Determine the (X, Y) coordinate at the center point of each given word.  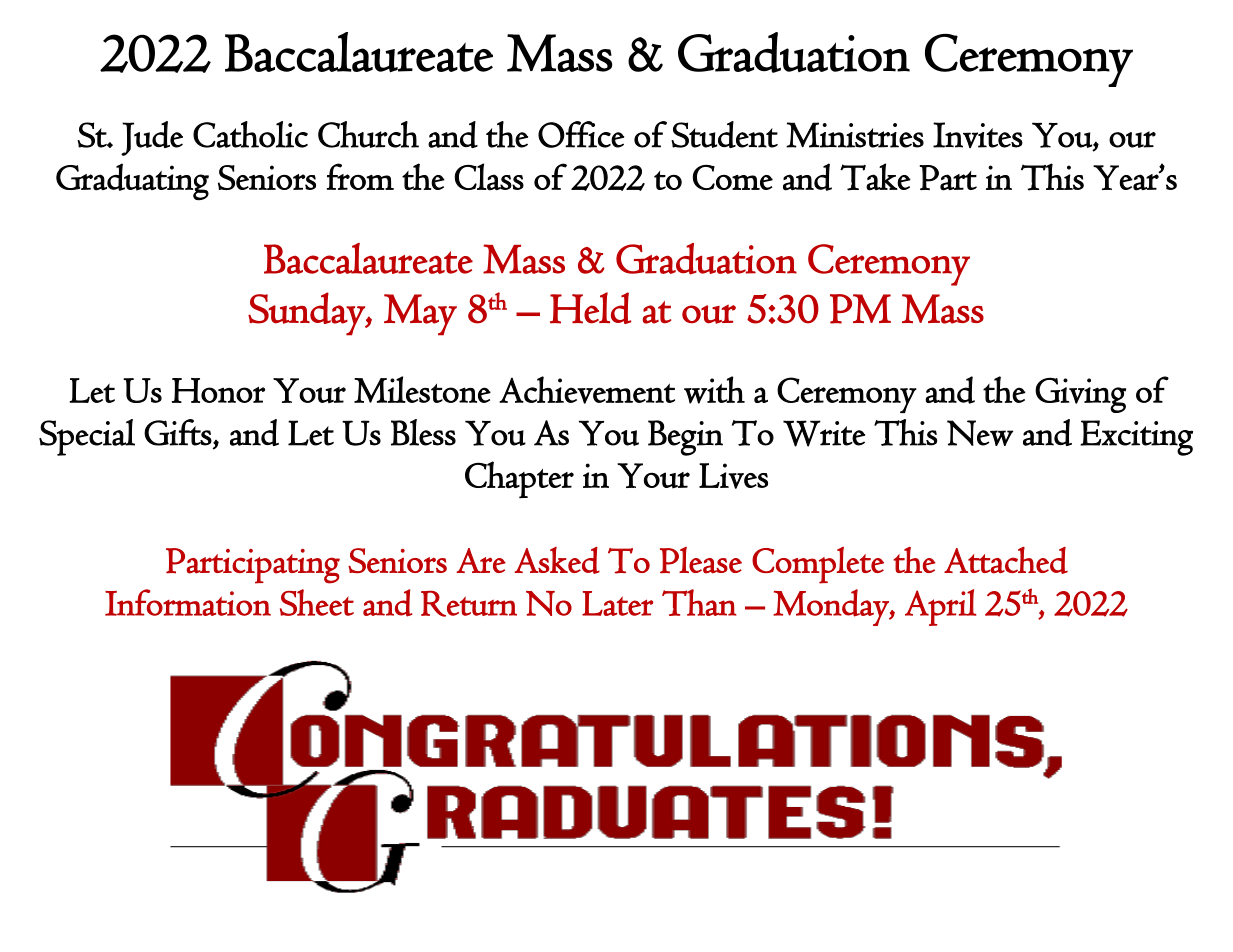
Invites (978, 135)
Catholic (250, 134)
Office (581, 134)
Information (188, 602)
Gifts (178, 432)
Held (590, 308)
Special (87, 437)
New (980, 433)
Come (732, 177)
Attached (1006, 560)
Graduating (132, 182)
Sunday (307, 314)
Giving (1080, 395)
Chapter (519, 479)
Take (875, 177)
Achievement (587, 390)
